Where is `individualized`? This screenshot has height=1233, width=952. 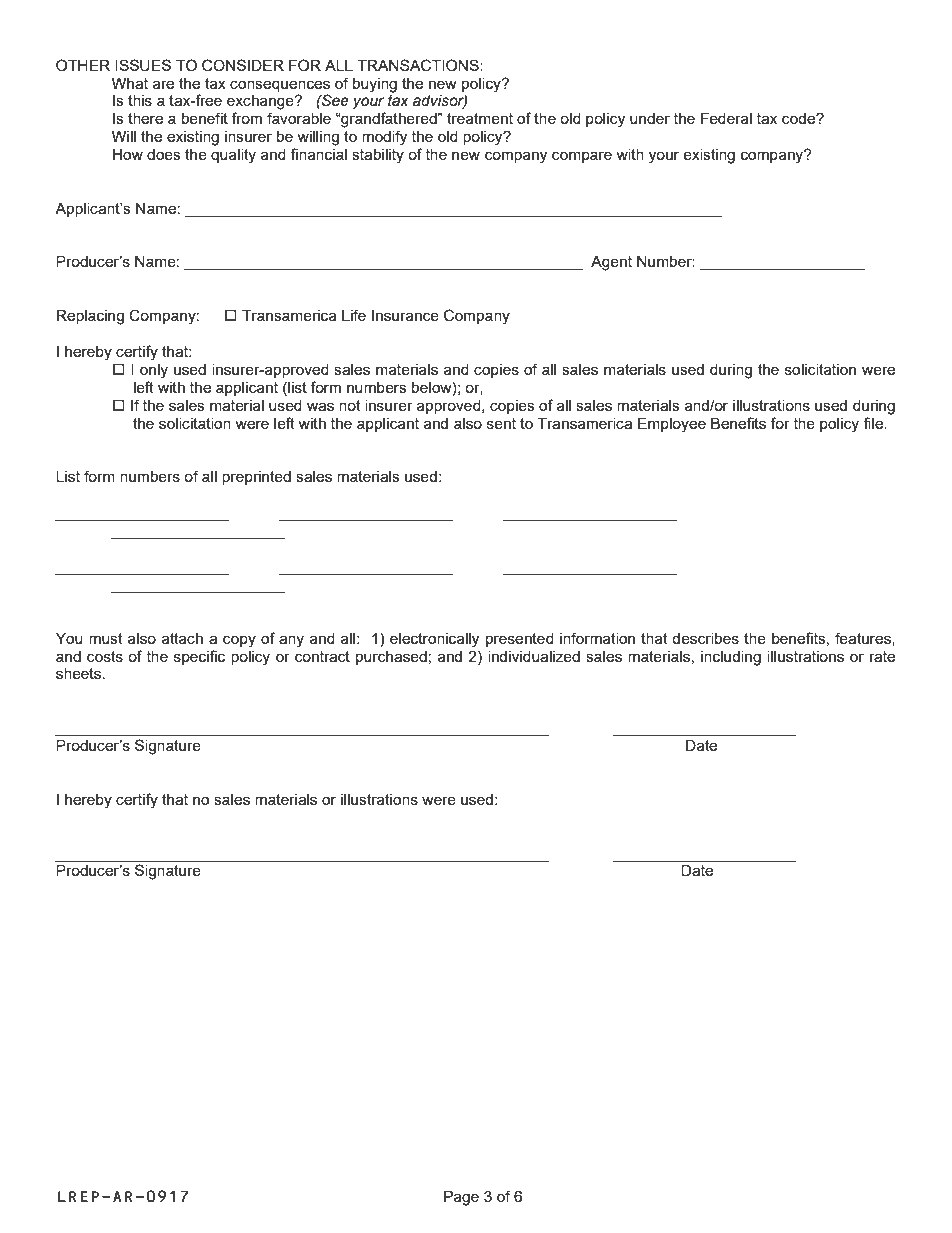 individualized is located at coordinates (534, 656).
